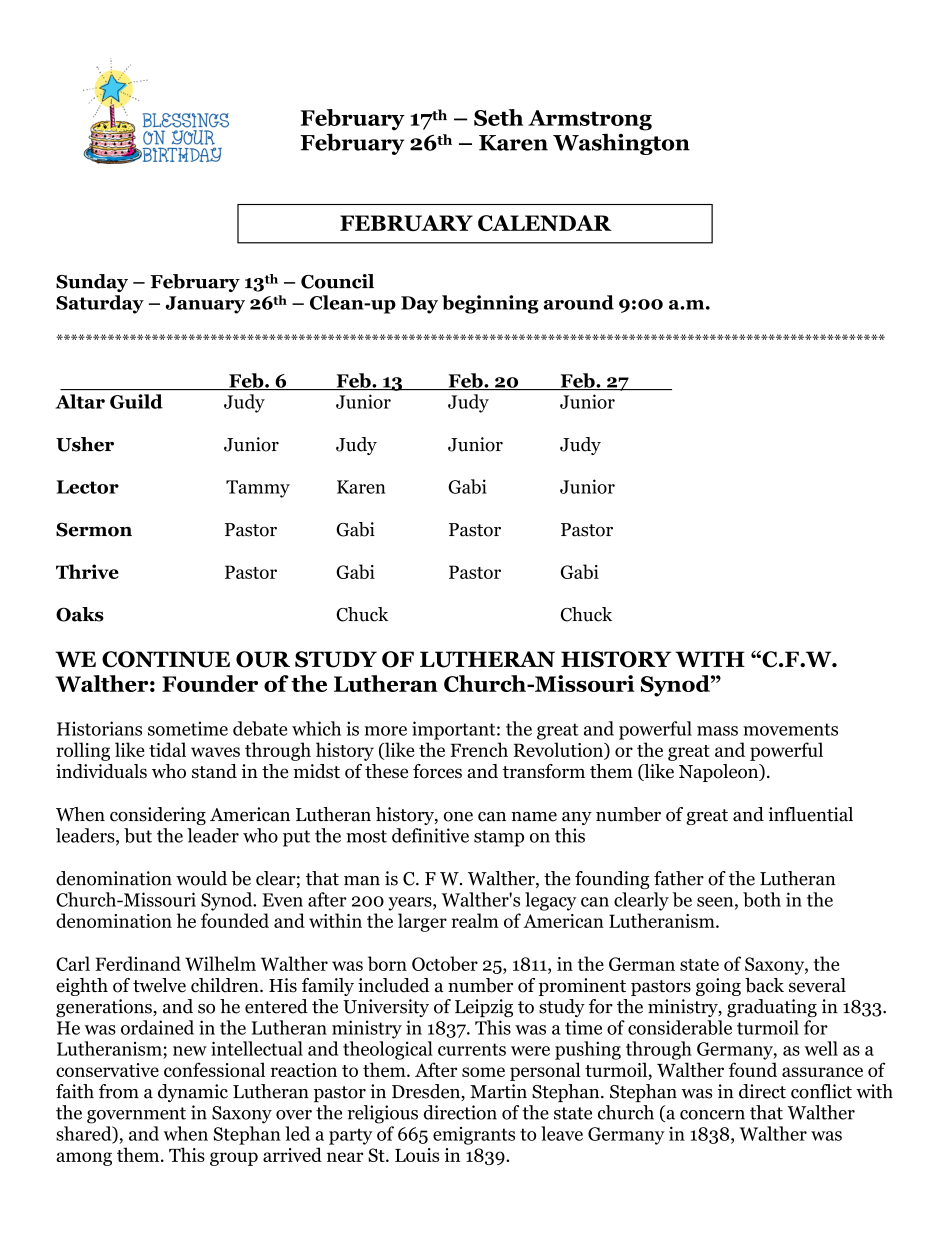 This screenshot has height=1233, width=952. I want to click on CONTINUE, so click(166, 659).
